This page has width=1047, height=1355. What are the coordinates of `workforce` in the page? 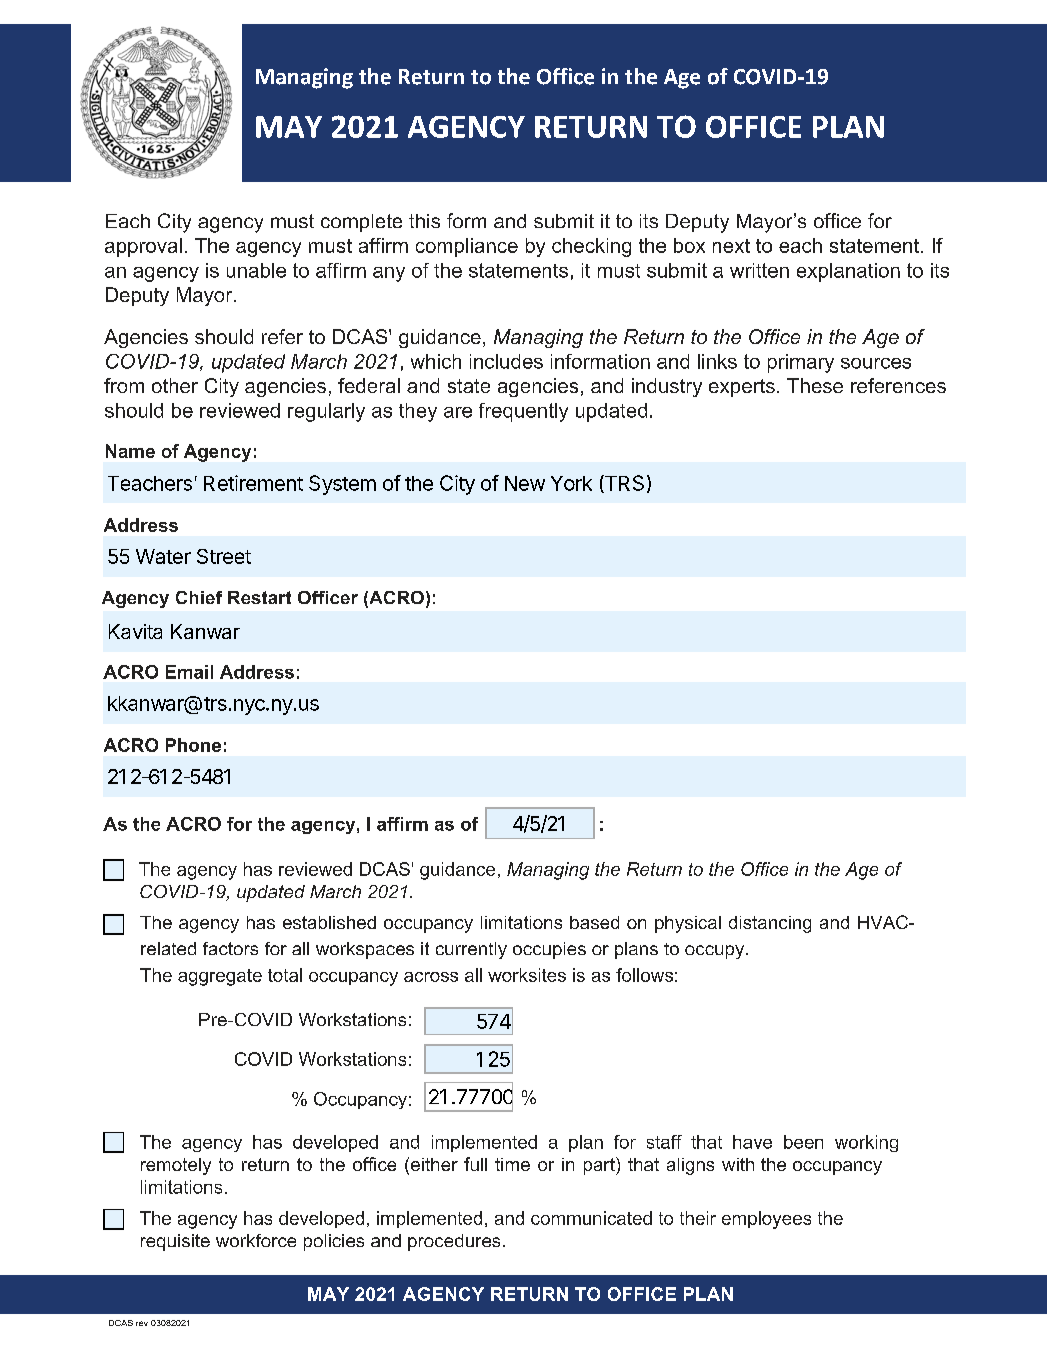 It's located at (256, 1240).
